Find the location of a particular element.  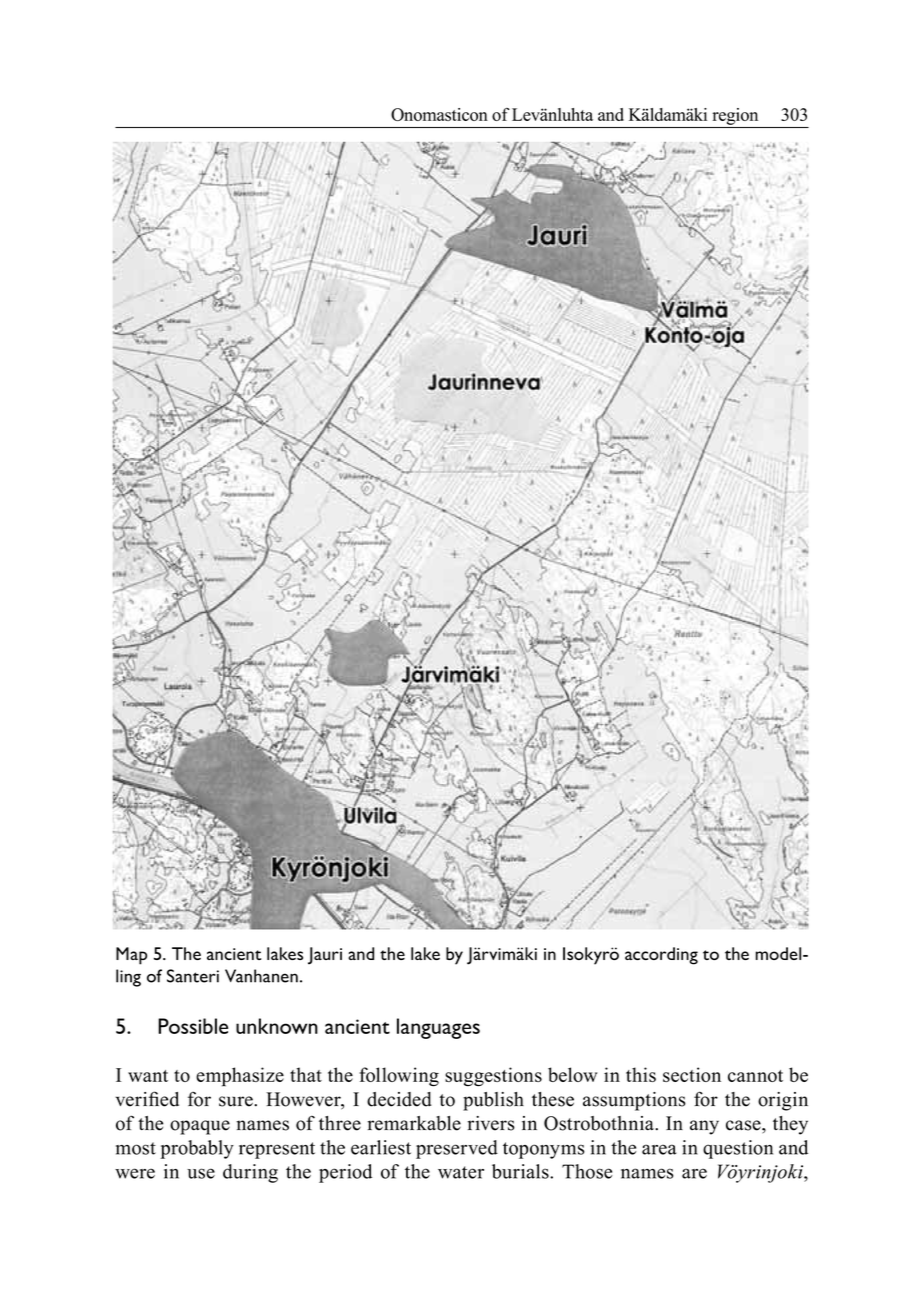

any is located at coordinates (704, 1127).
